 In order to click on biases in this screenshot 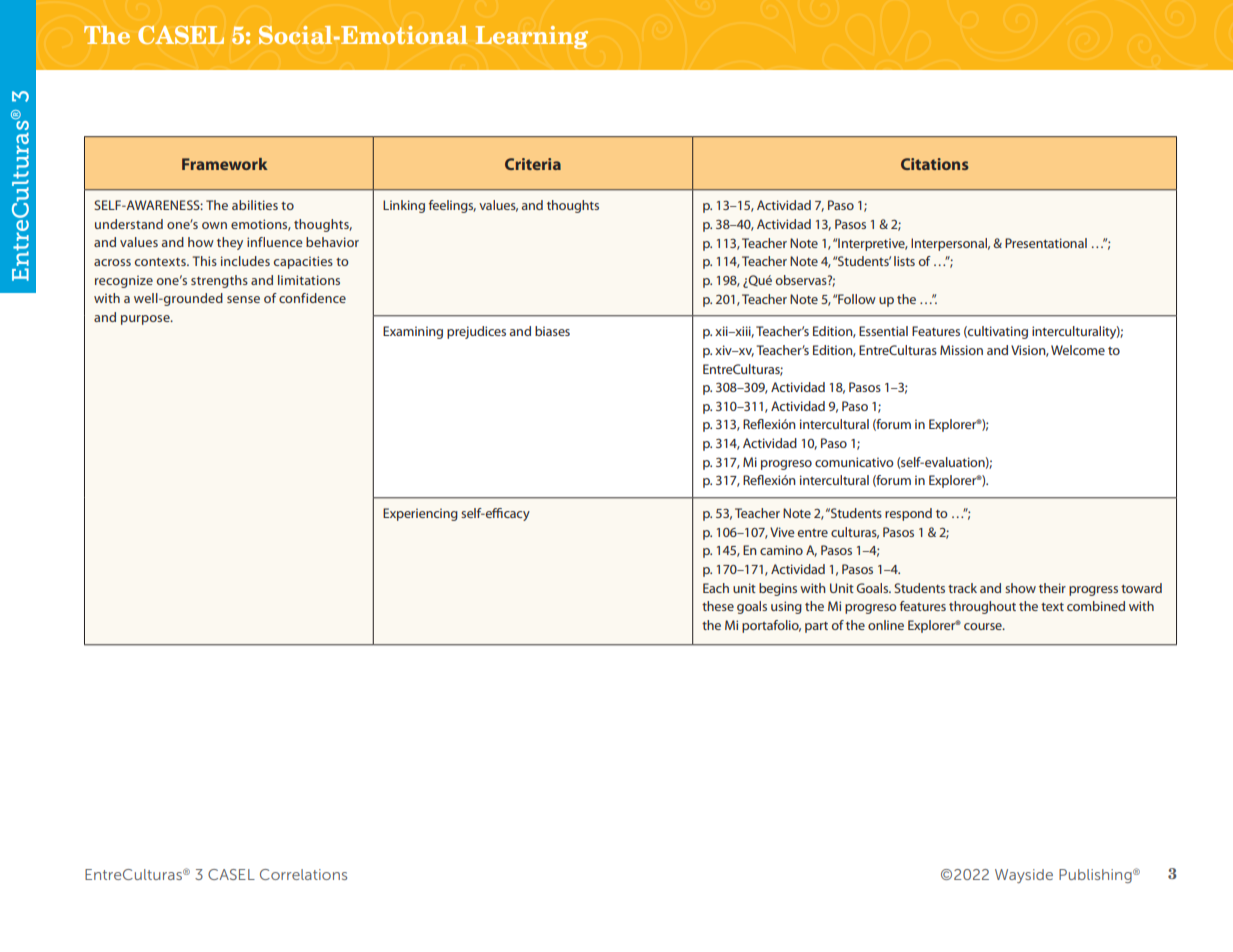, I will do `click(552, 331)`.
